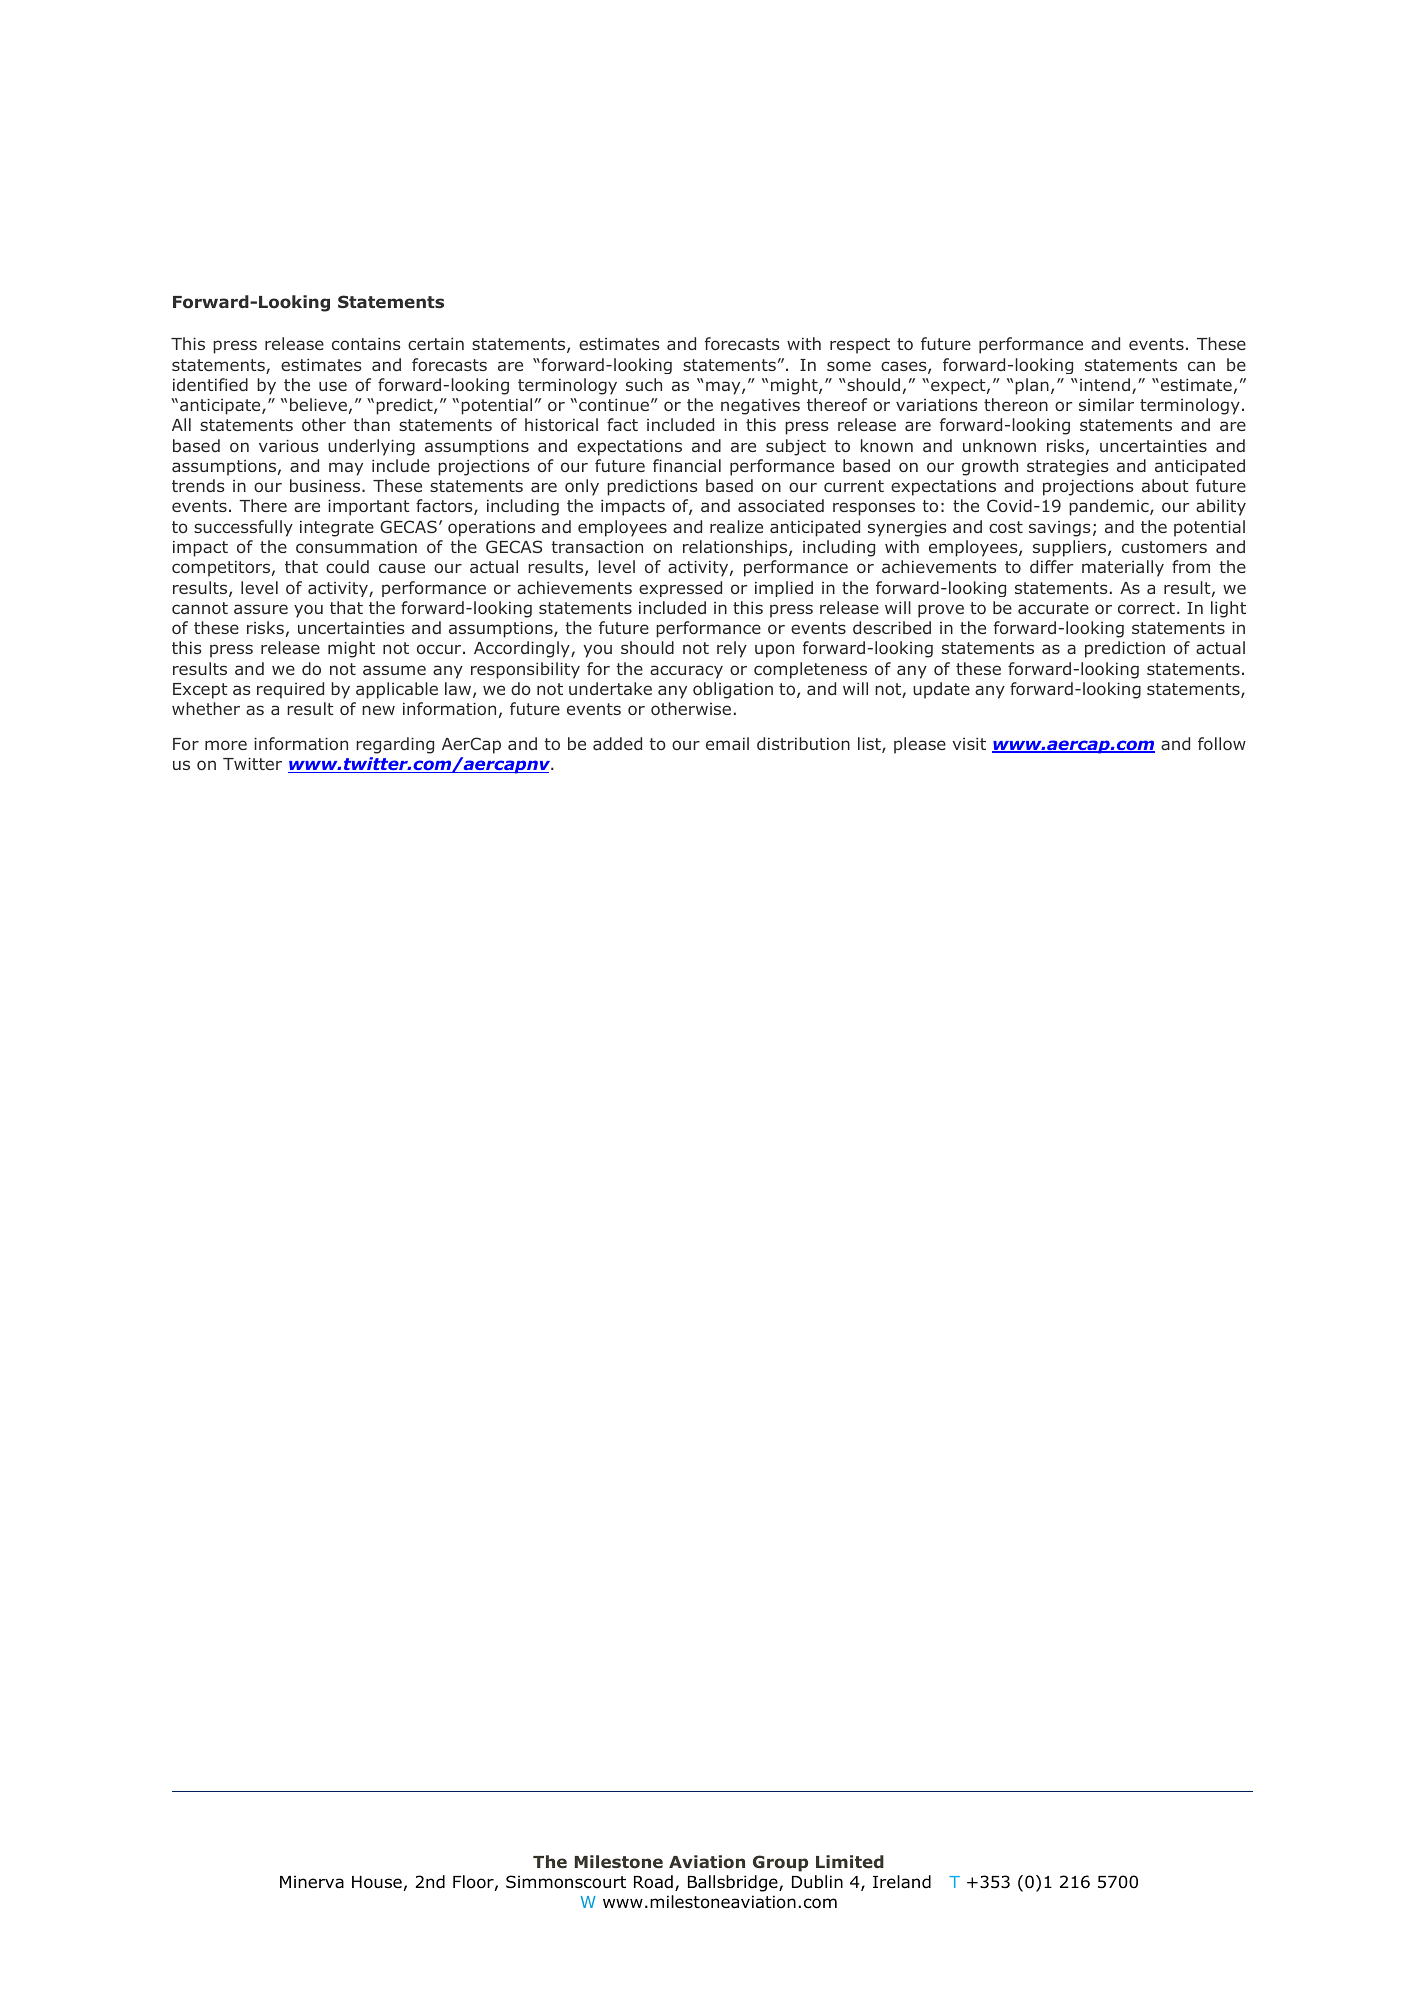  What do you see at coordinates (1105, 384) in the screenshot?
I see `intend` at bounding box center [1105, 384].
